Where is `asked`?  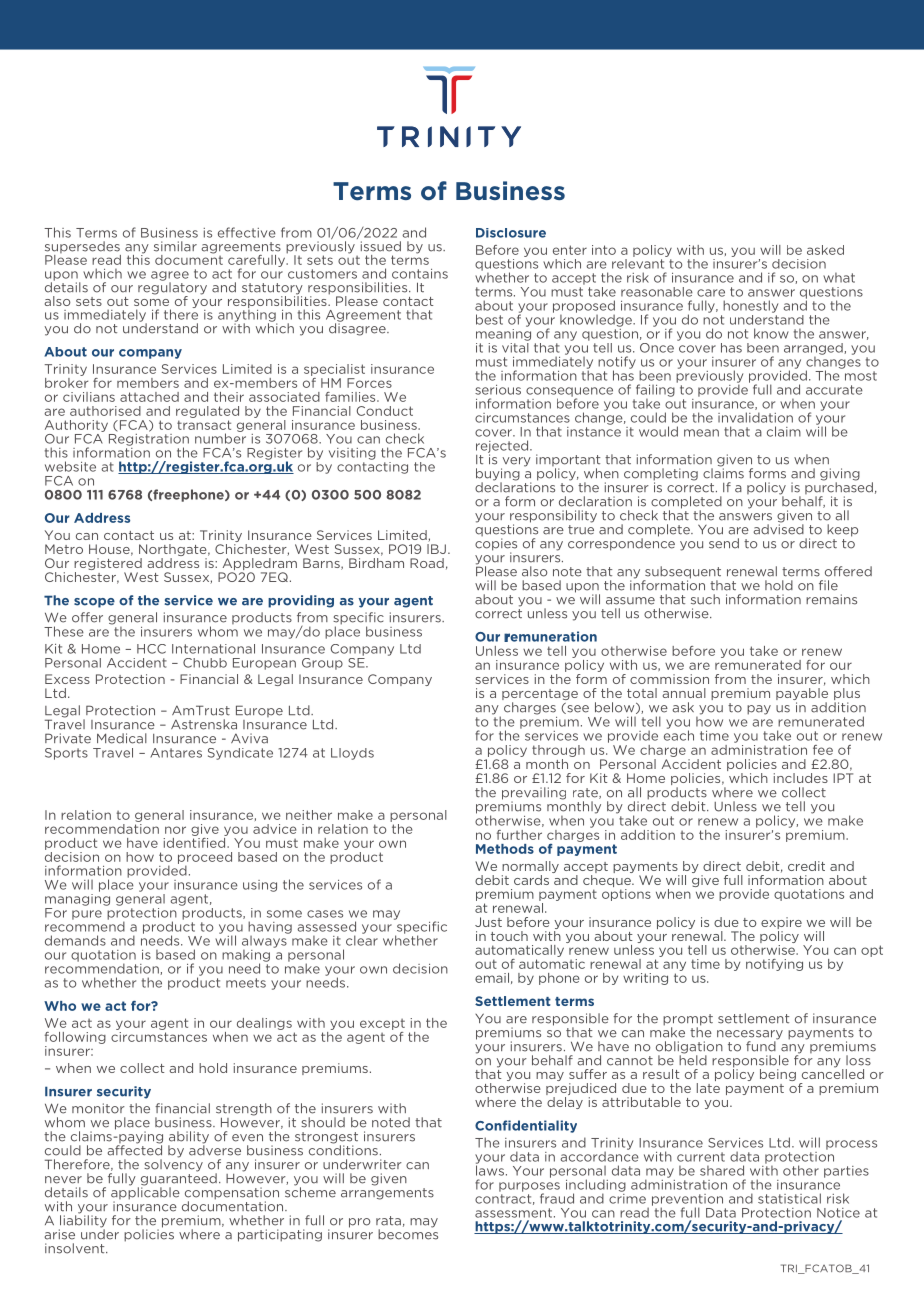 asked is located at coordinates (825, 250).
